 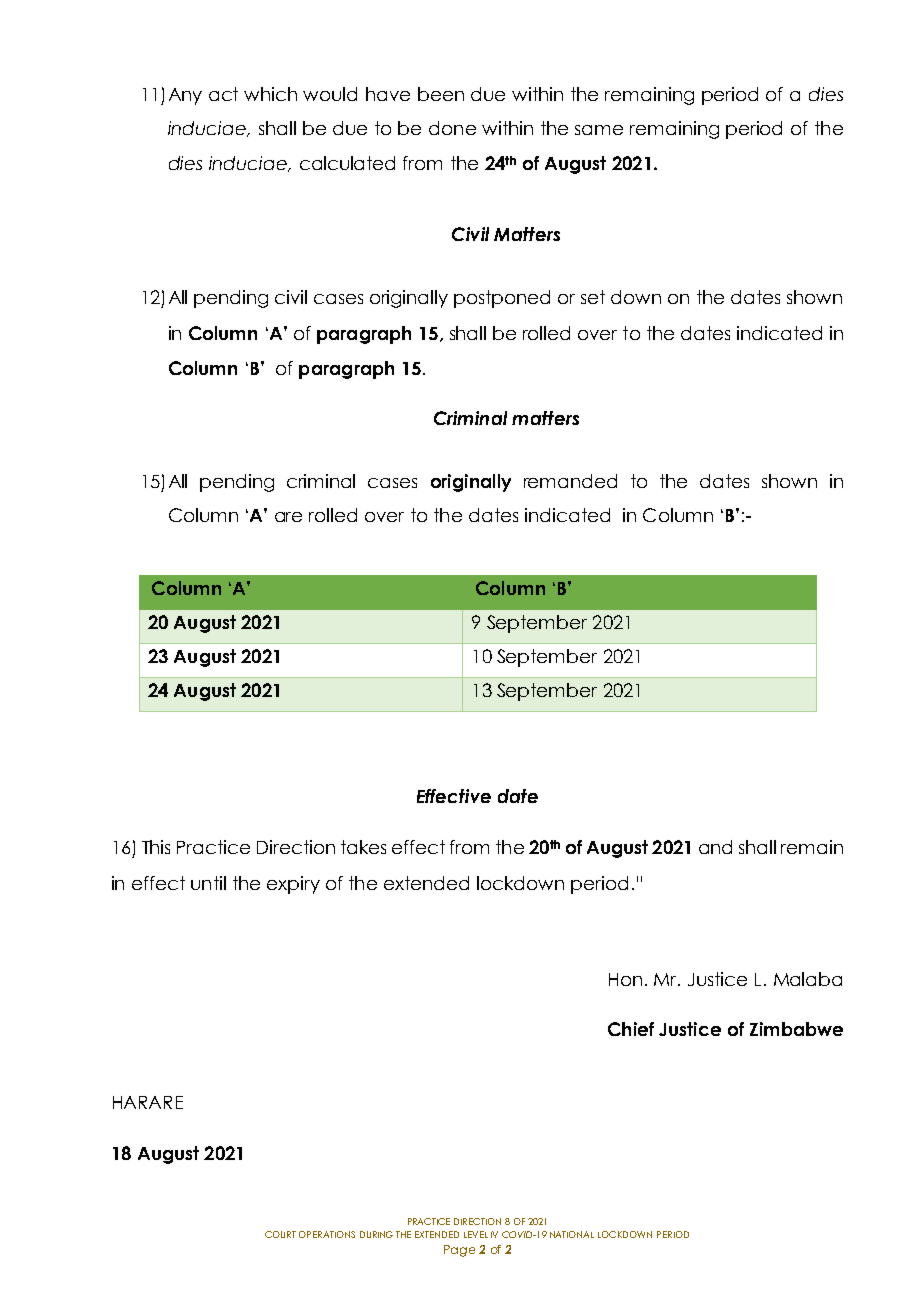 I want to click on expiry, so click(x=293, y=885).
